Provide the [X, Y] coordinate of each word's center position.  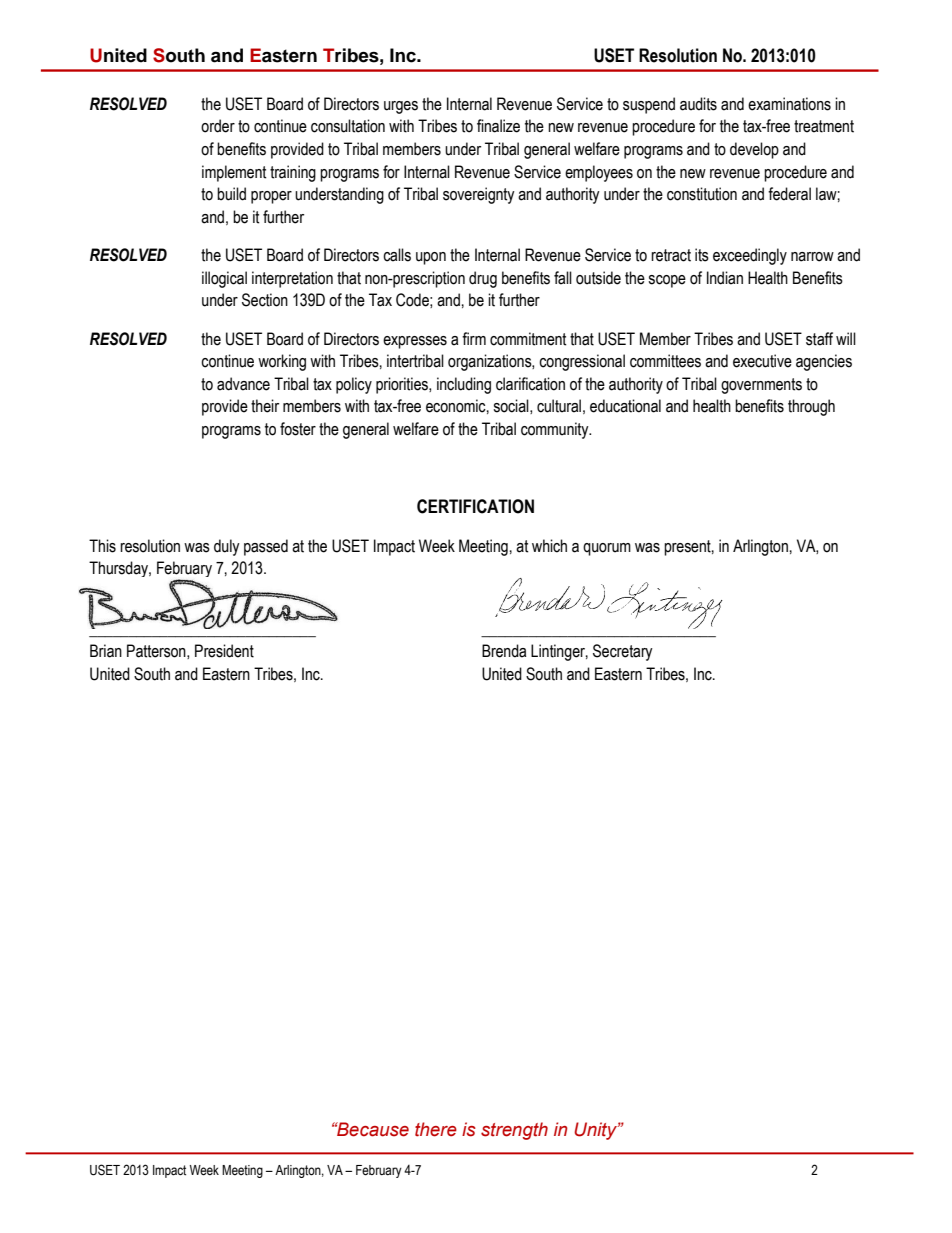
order [218, 126]
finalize [498, 126]
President [224, 651]
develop [754, 150]
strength [514, 1131]
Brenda [504, 651]
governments [761, 386]
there [436, 1129]
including [464, 385]
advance [243, 384]
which [549, 546]
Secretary [623, 652]
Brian [106, 651]
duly [227, 547]
